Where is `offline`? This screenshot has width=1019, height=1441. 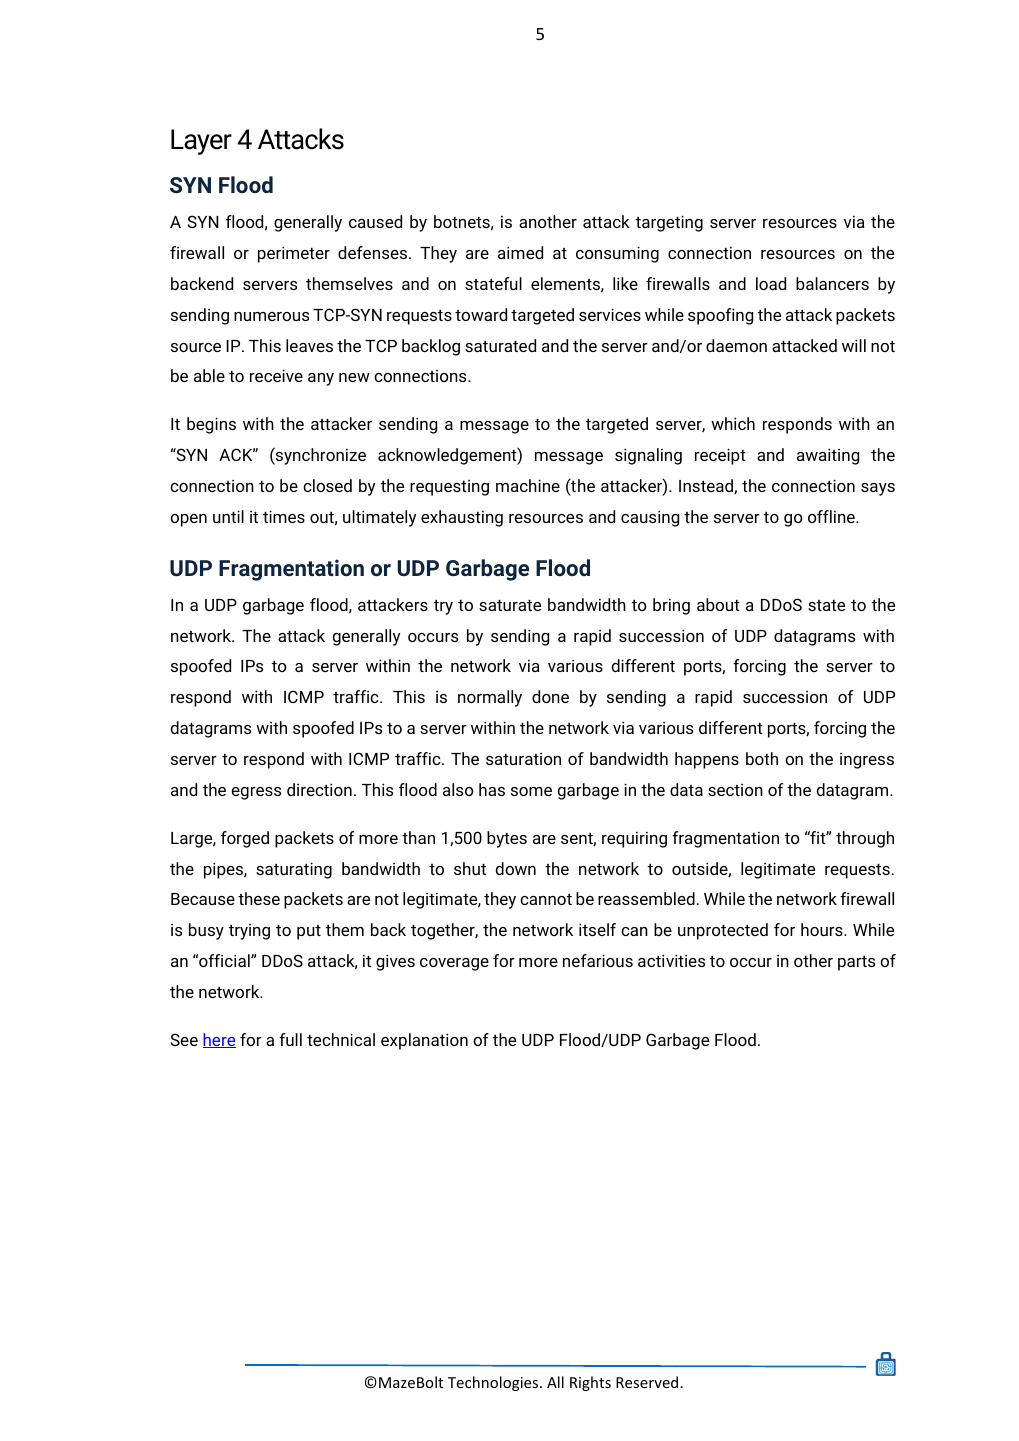 offline is located at coordinates (832, 516).
